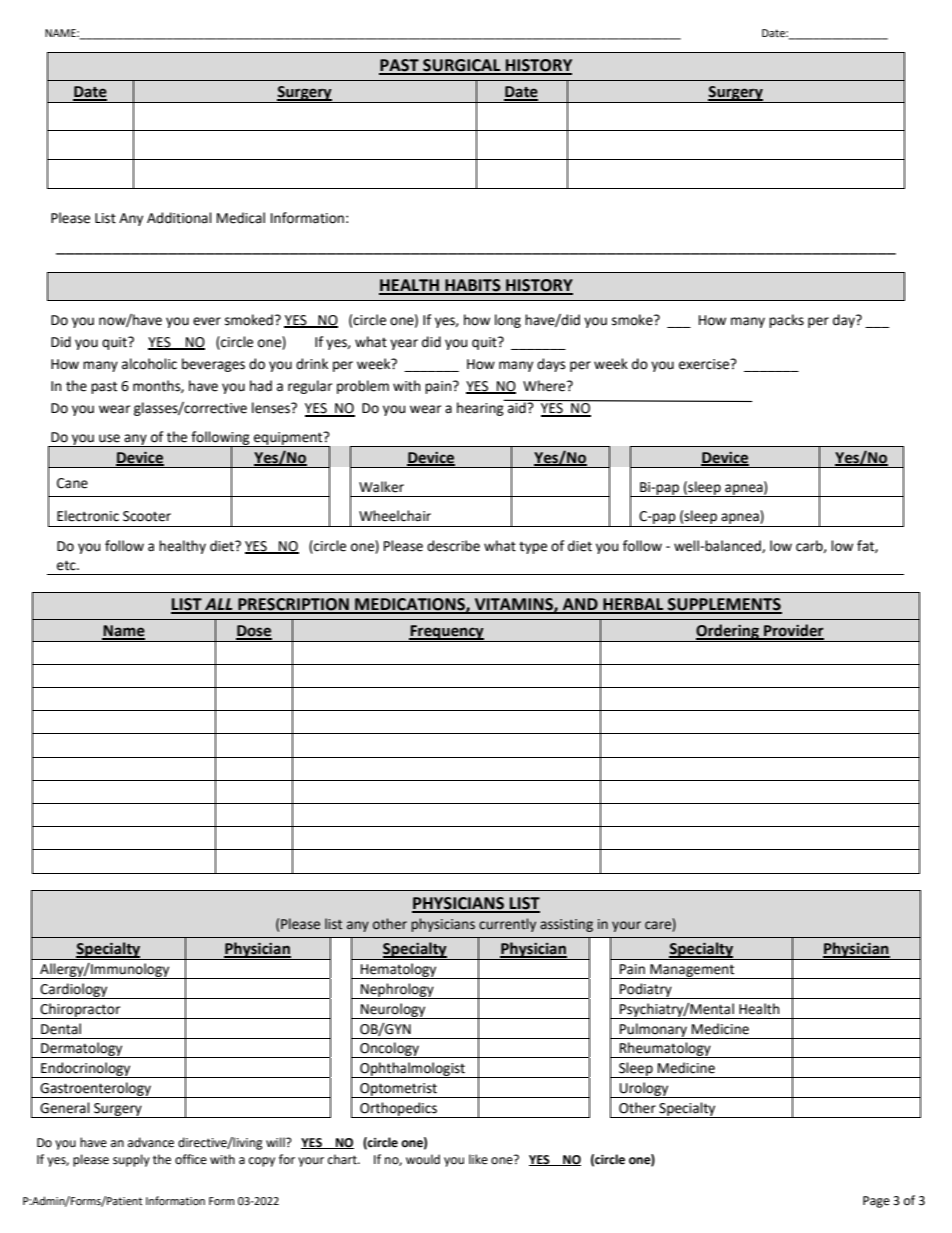 This image has height=1233, width=952. Describe the element at coordinates (580, 605) in the image. I see `AND` at that location.
